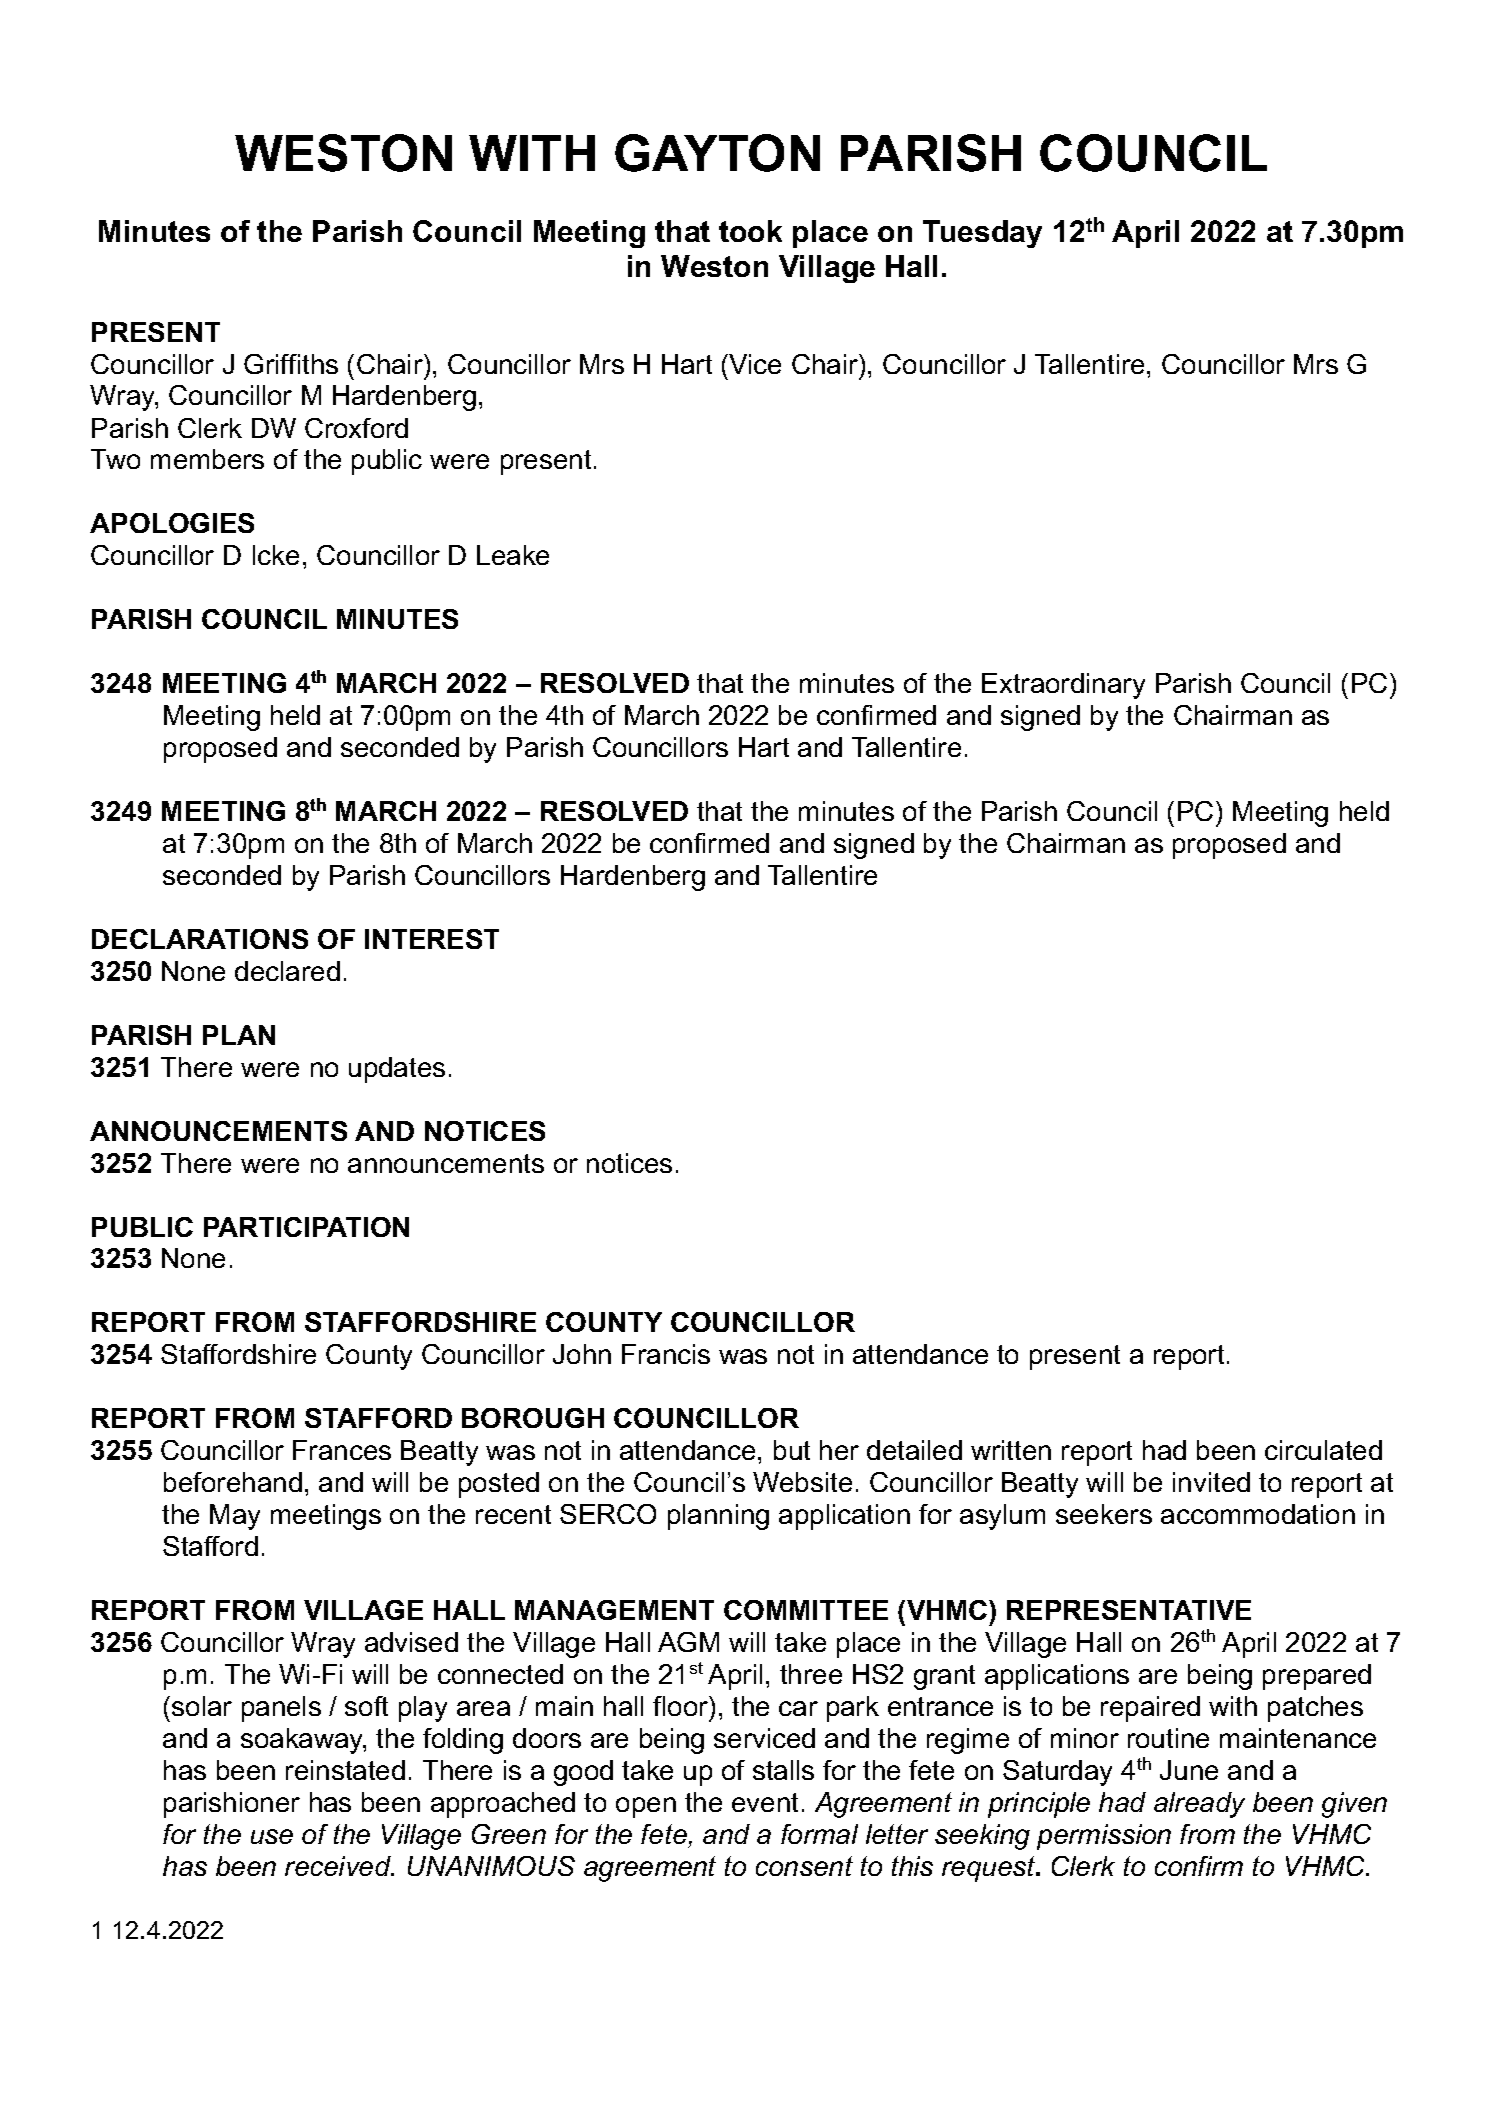  What do you see at coordinates (272, 1836) in the page?
I see `use` at bounding box center [272, 1836].
